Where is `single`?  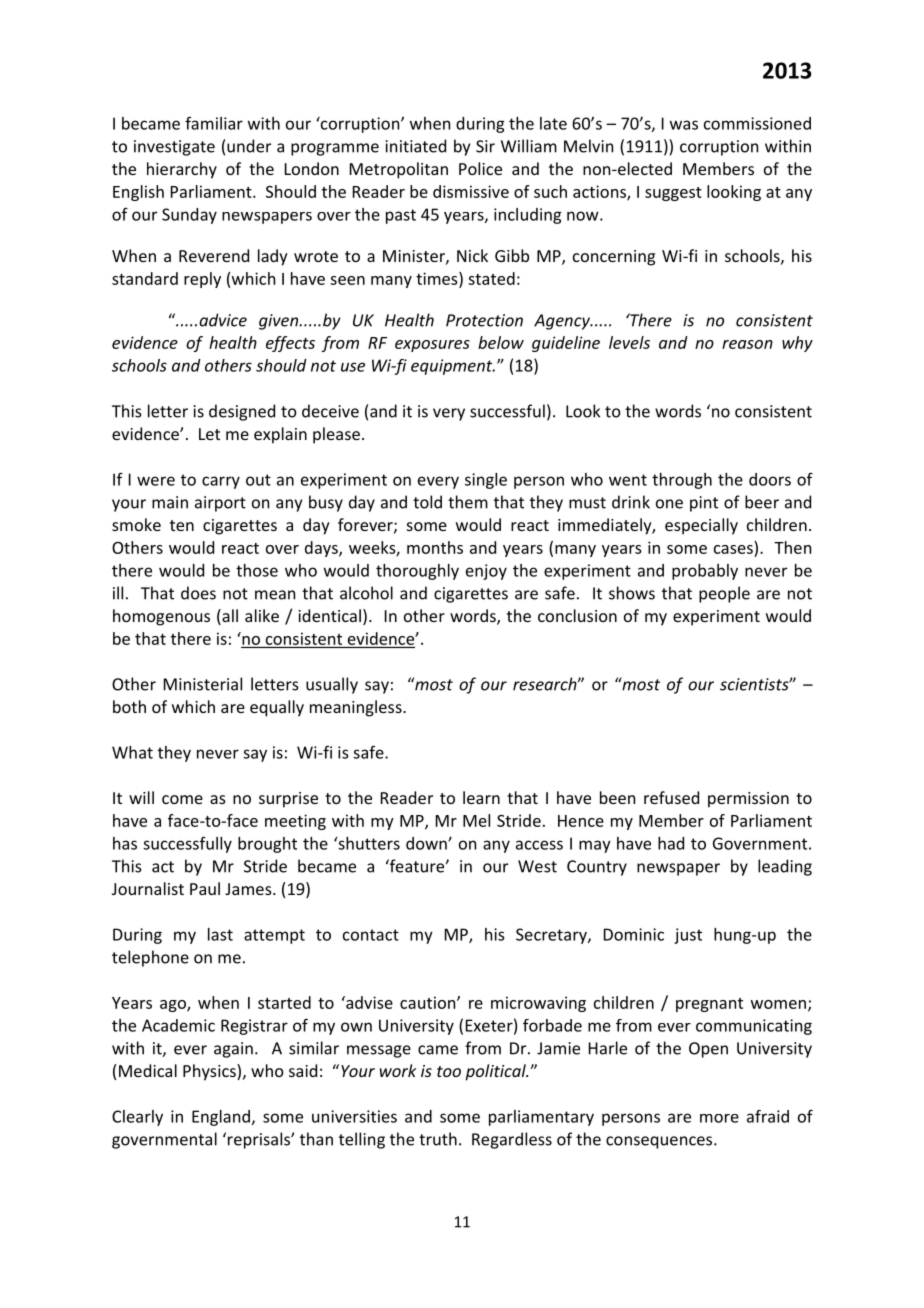
single is located at coordinates (486, 481).
